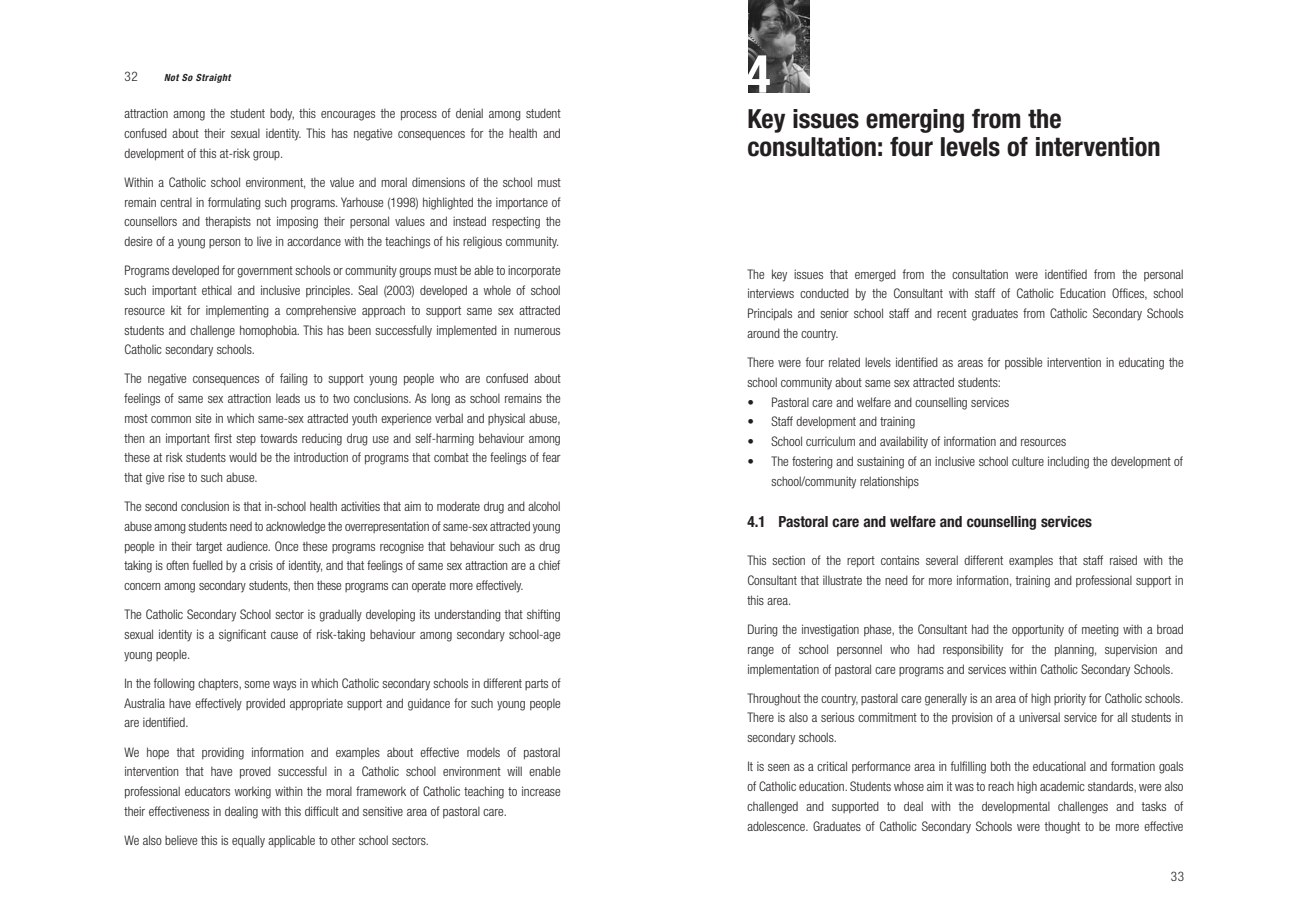 This image has height=924, width=1308. Describe the element at coordinates (469, 113) in the image. I see `denial` at that location.
